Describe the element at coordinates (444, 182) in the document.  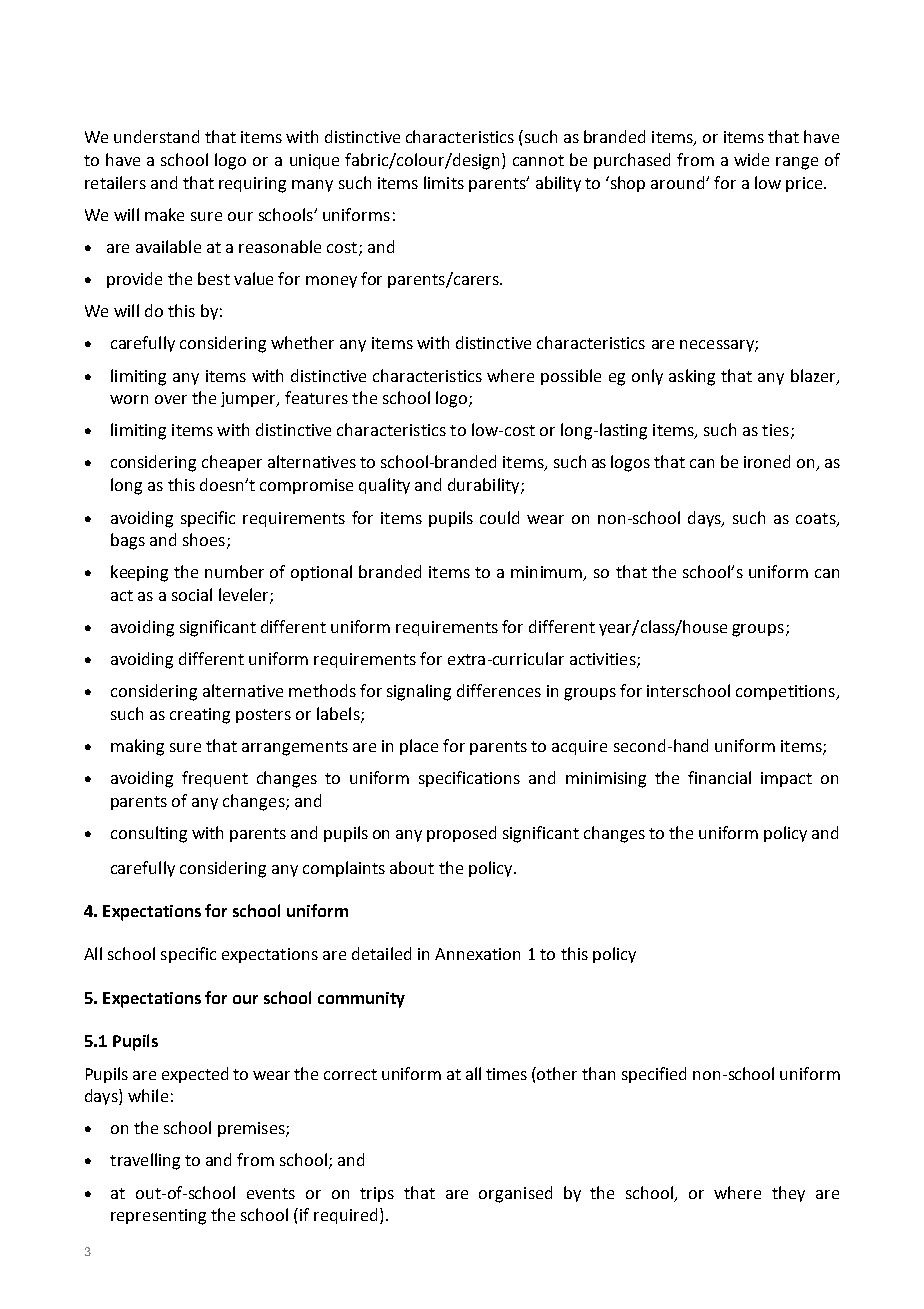
I see `limits` at that location.
